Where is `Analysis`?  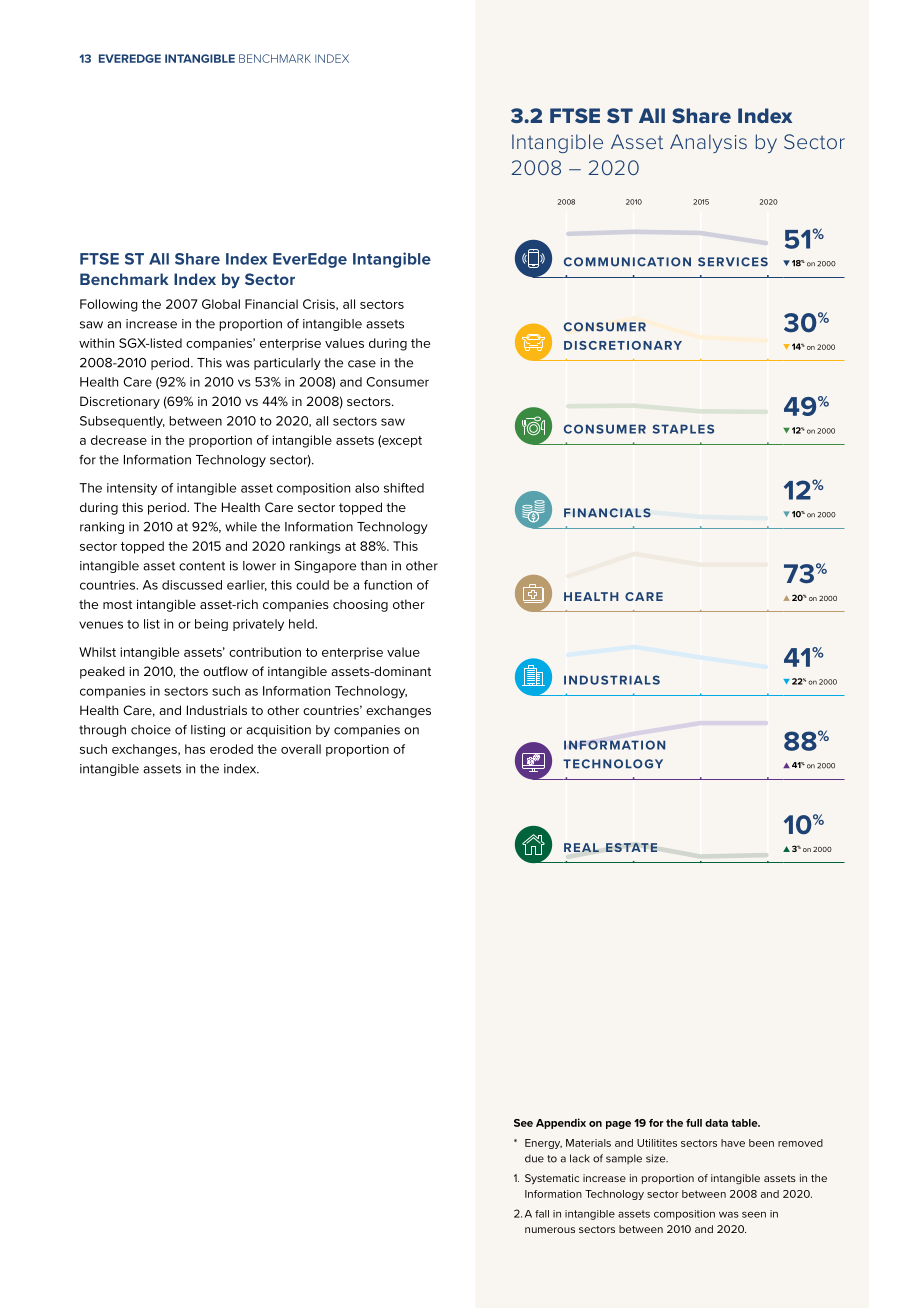
Analysis is located at coordinates (708, 143).
